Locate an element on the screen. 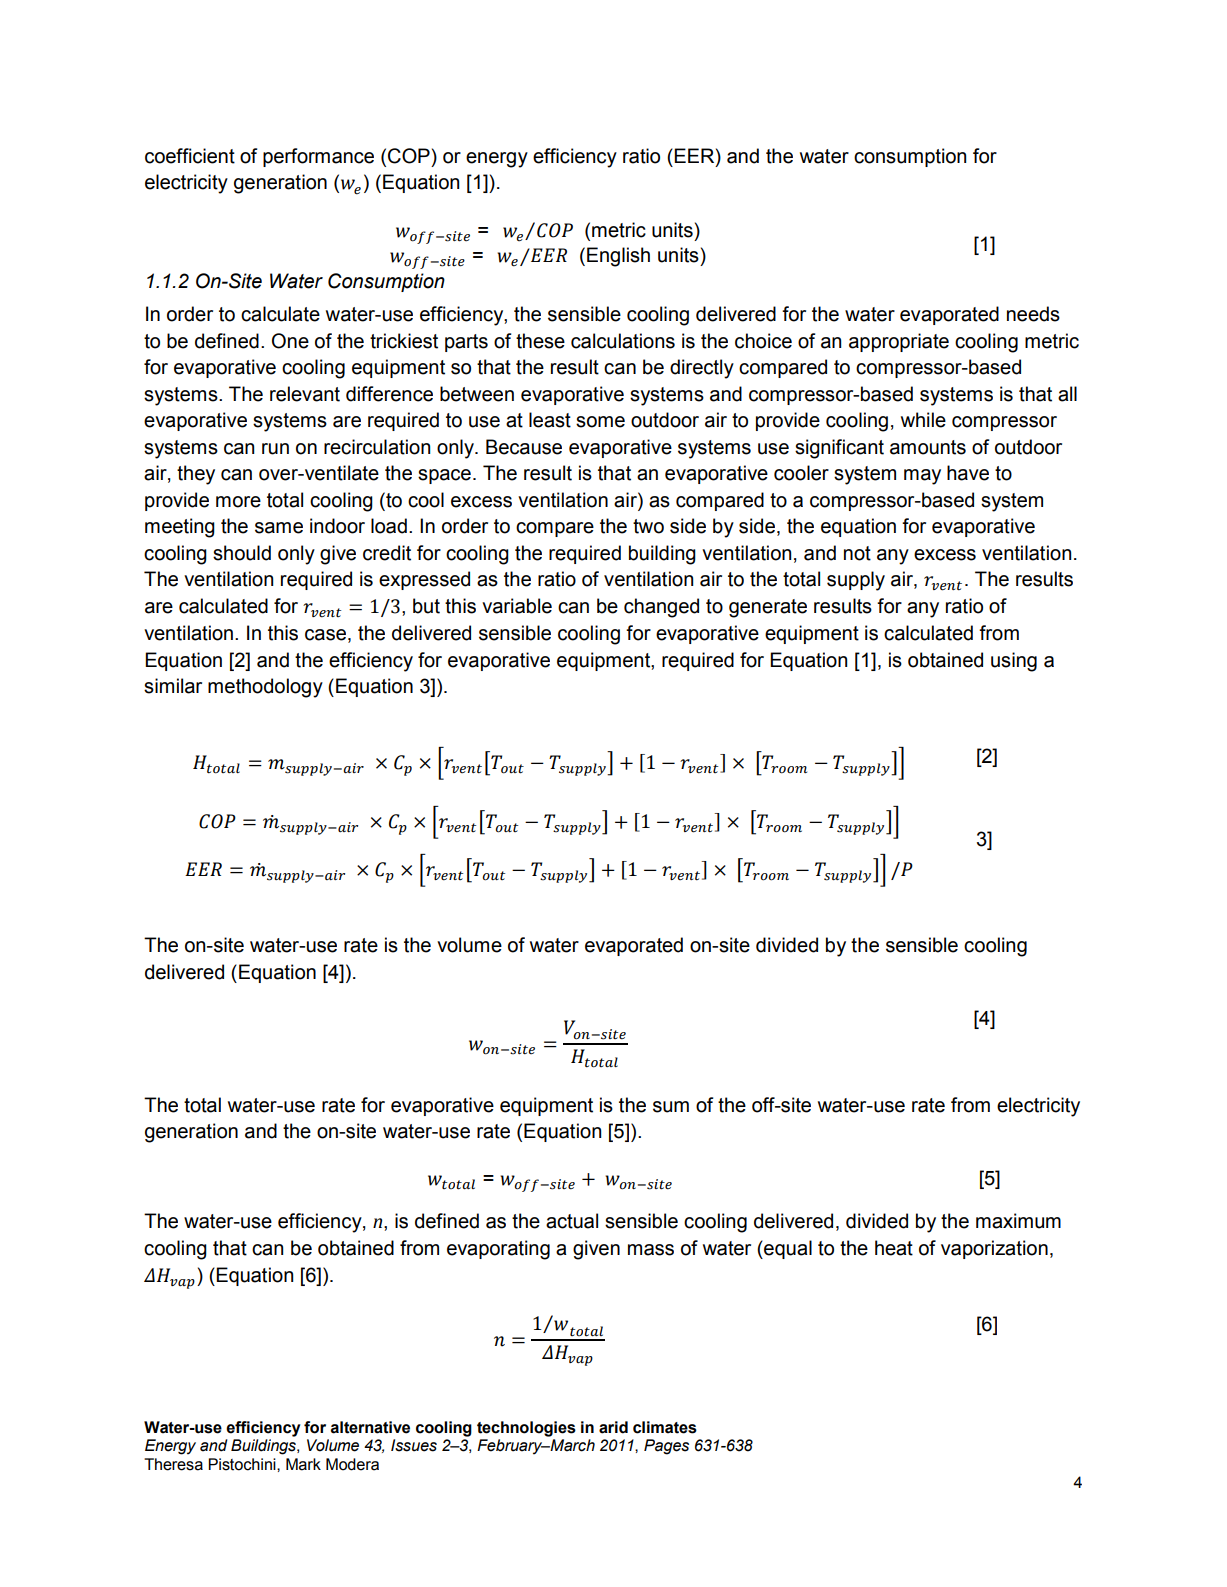  using is located at coordinates (1014, 662).
